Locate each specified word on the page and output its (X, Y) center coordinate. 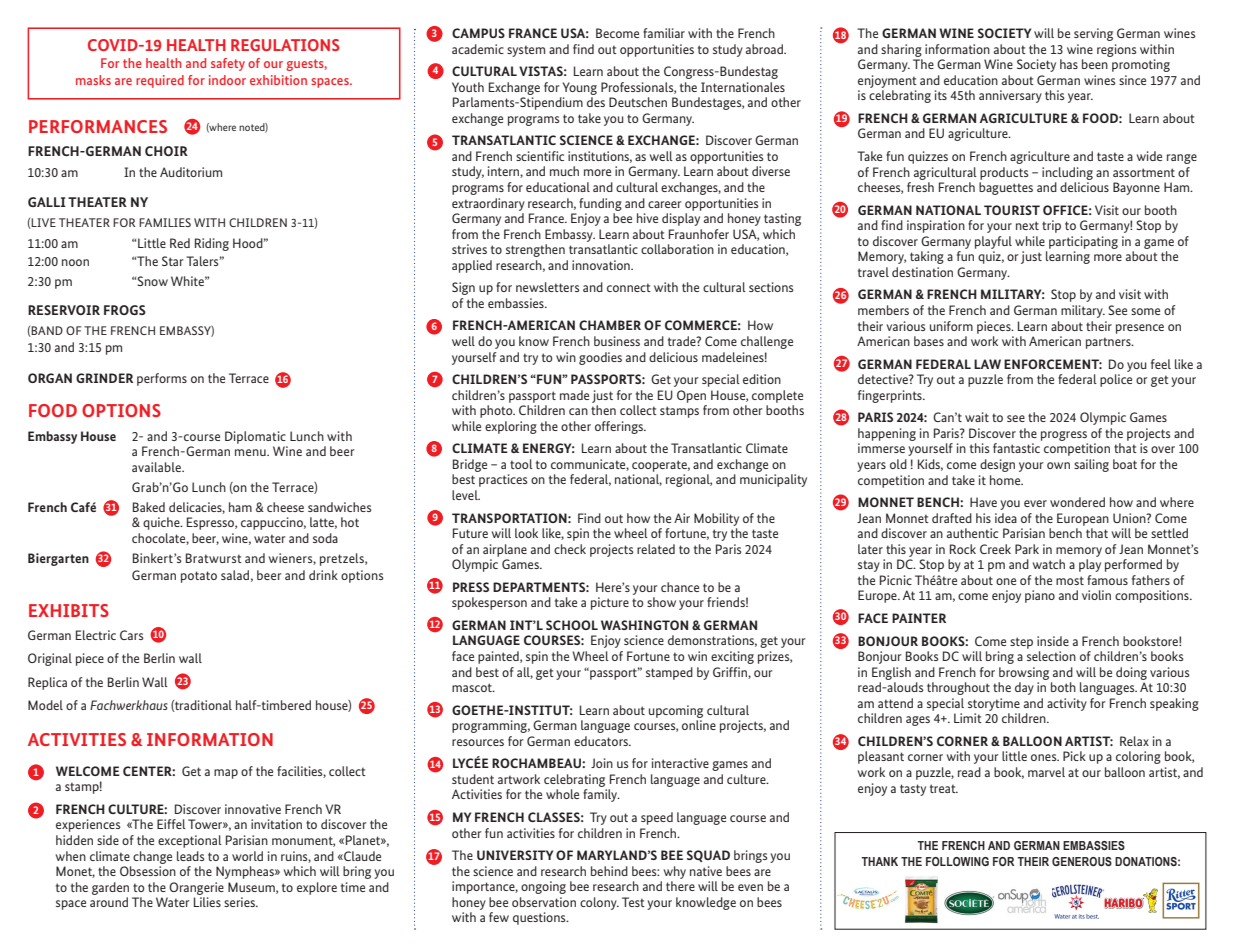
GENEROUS (1082, 861)
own (1058, 465)
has (1069, 64)
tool (521, 464)
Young (580, 88)
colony (599, 903)
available (157, 467)
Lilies (207, 902)
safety (228, 64)
